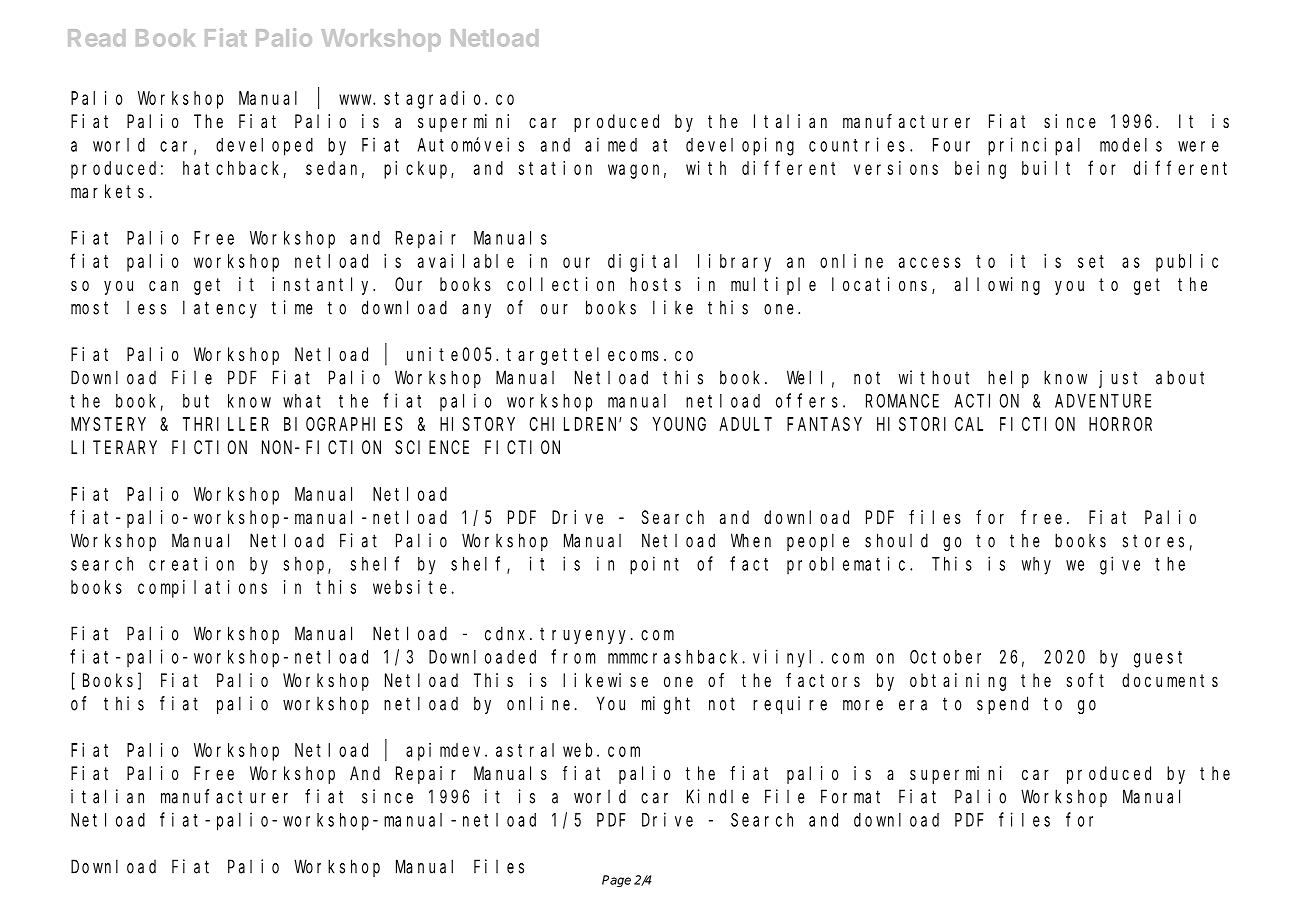 Image resolution: width=1308 pixels, height=924 pixels. What do you see at coordinates (718, 796) in the page?
I see `Kindle` at bounding box center [718, 796].
